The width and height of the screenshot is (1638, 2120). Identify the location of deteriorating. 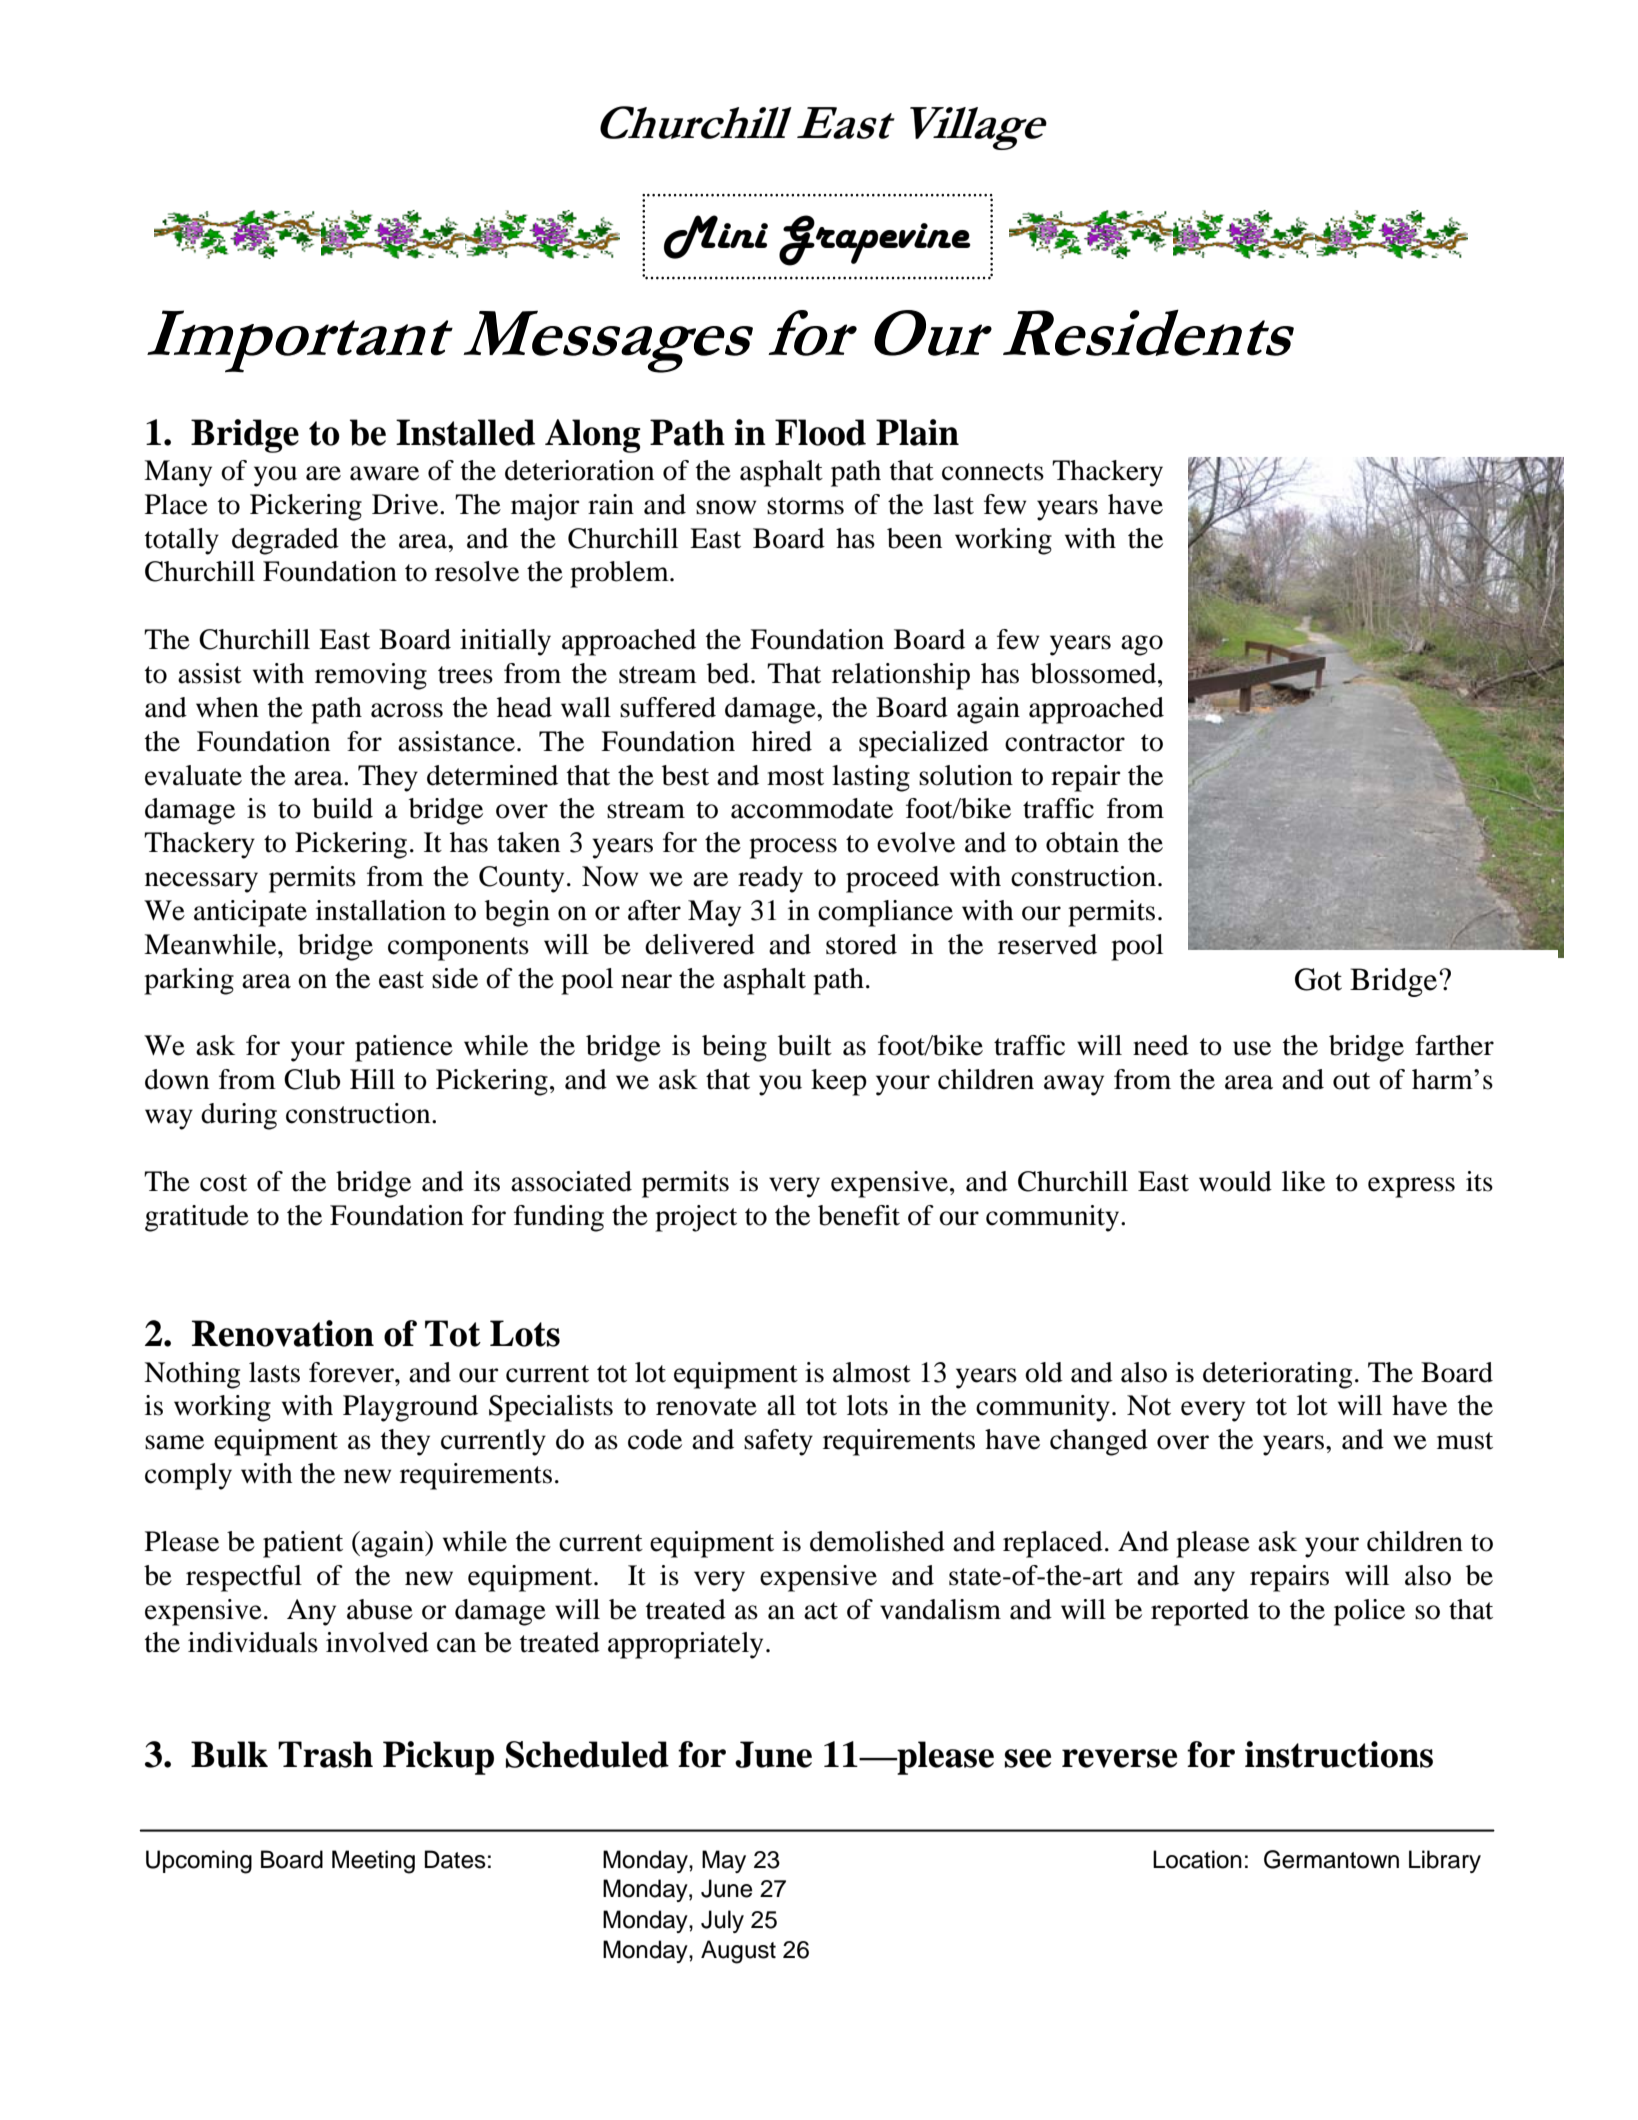
(1277, 1375).
